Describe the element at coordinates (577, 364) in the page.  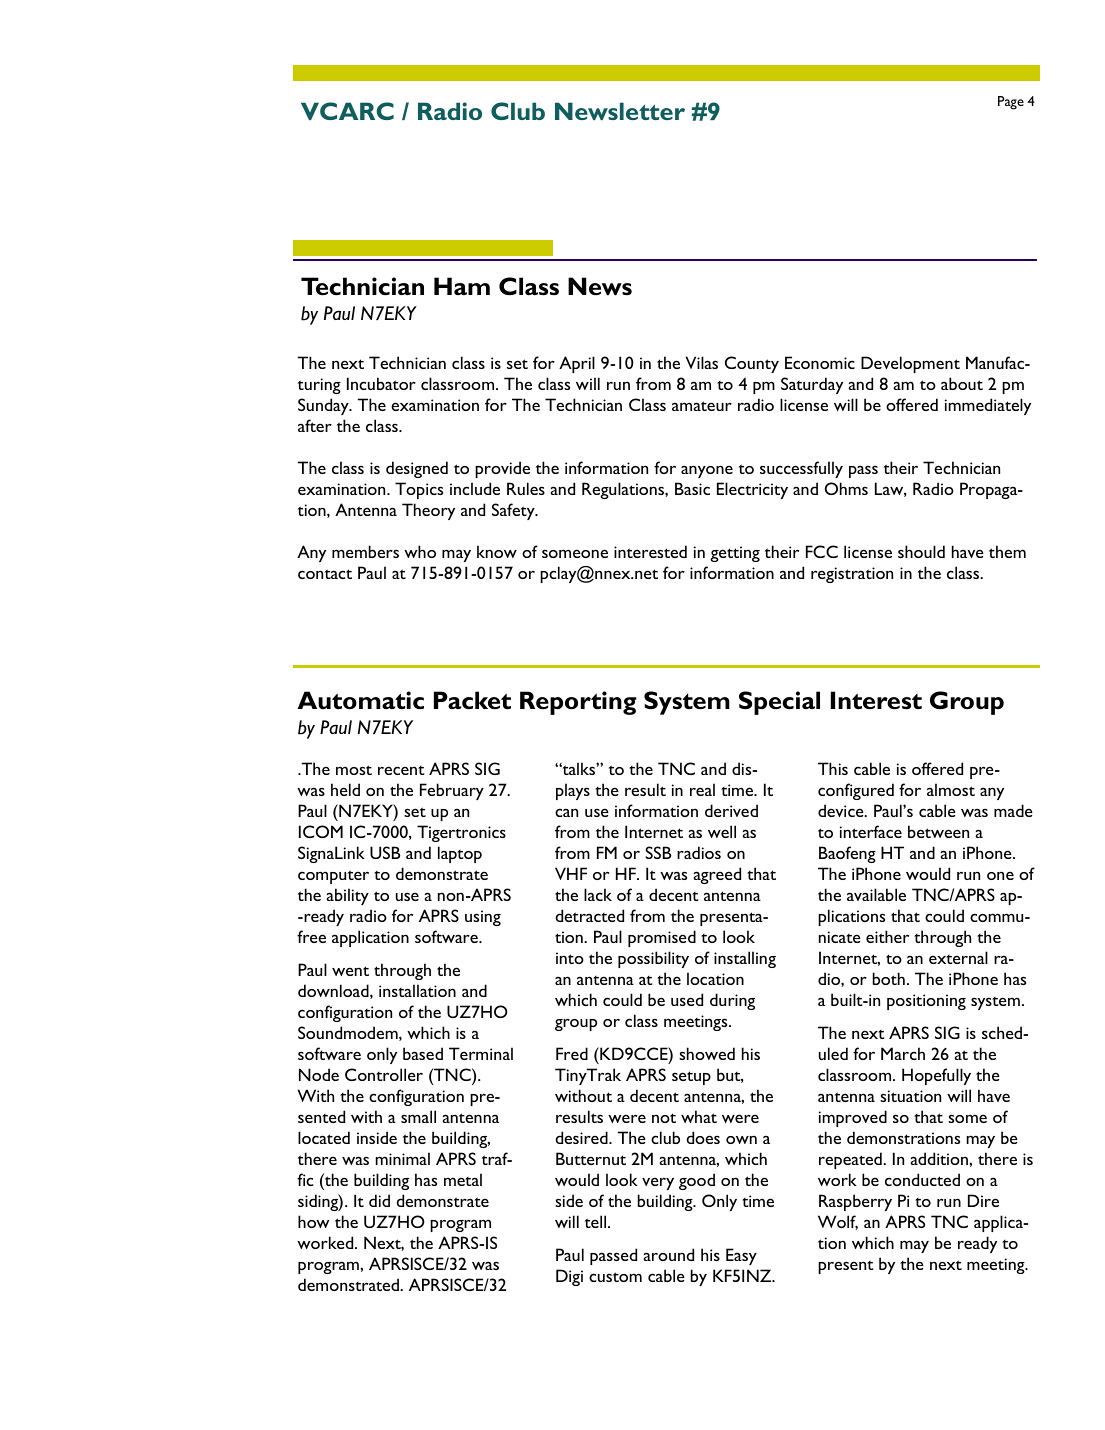
I see `April` at that location.
